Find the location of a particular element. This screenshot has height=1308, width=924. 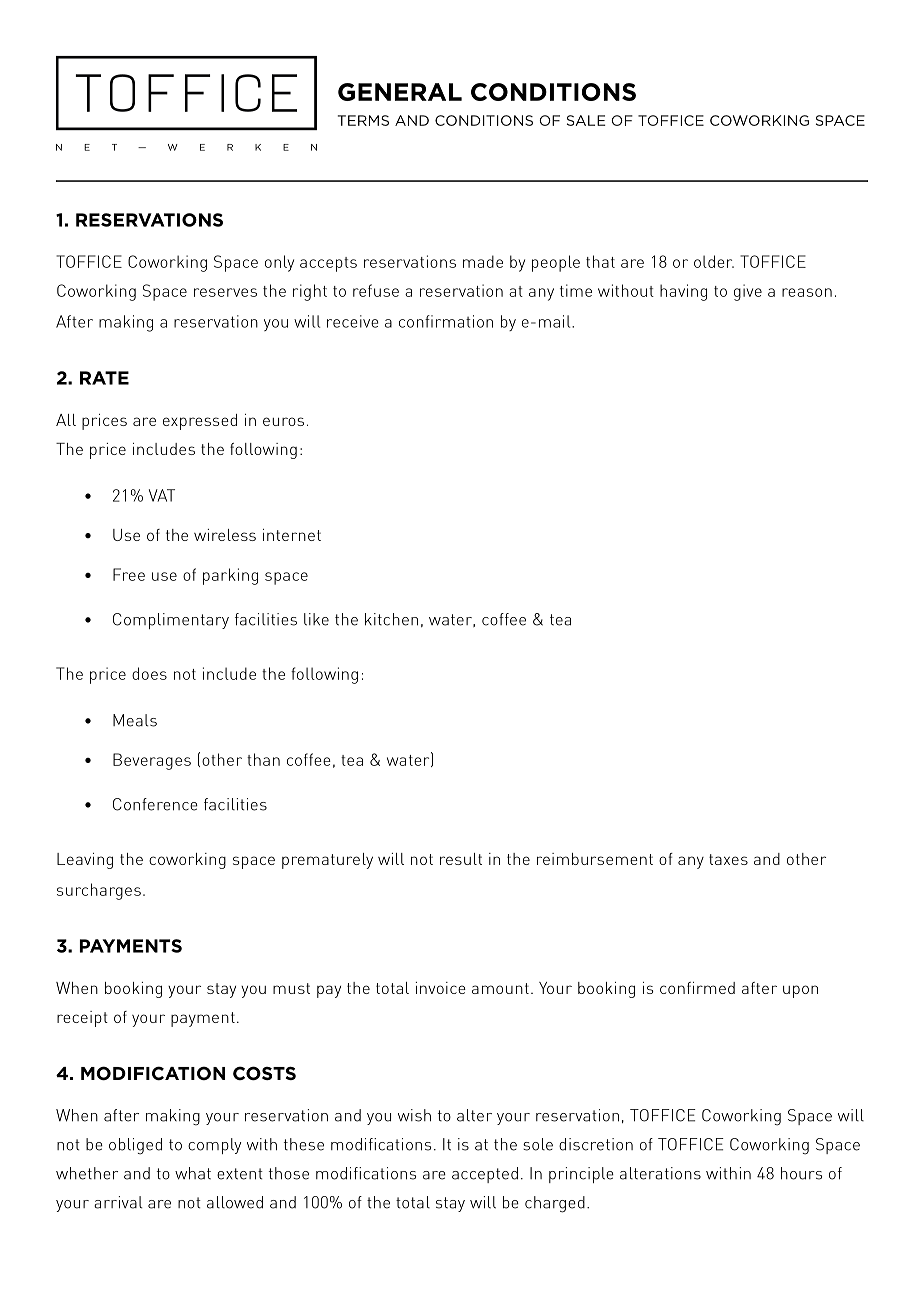

what is located at coordinates (193, 1173).
